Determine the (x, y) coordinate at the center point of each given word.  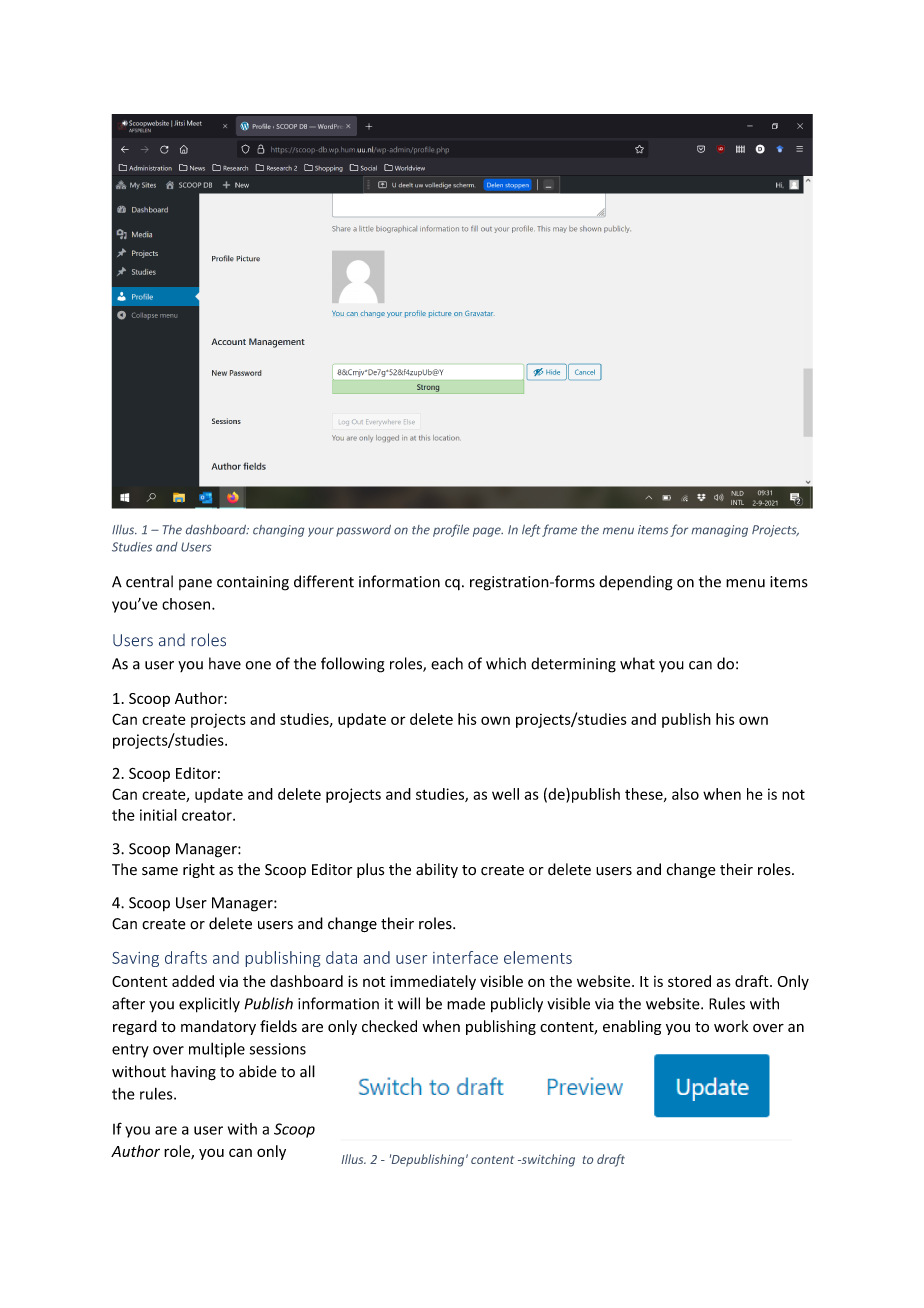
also (685, 794)
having (193, 1073)
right (199, 870)
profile (451, 530)
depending (636, 583)
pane (195, 584)
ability (437, 870)
